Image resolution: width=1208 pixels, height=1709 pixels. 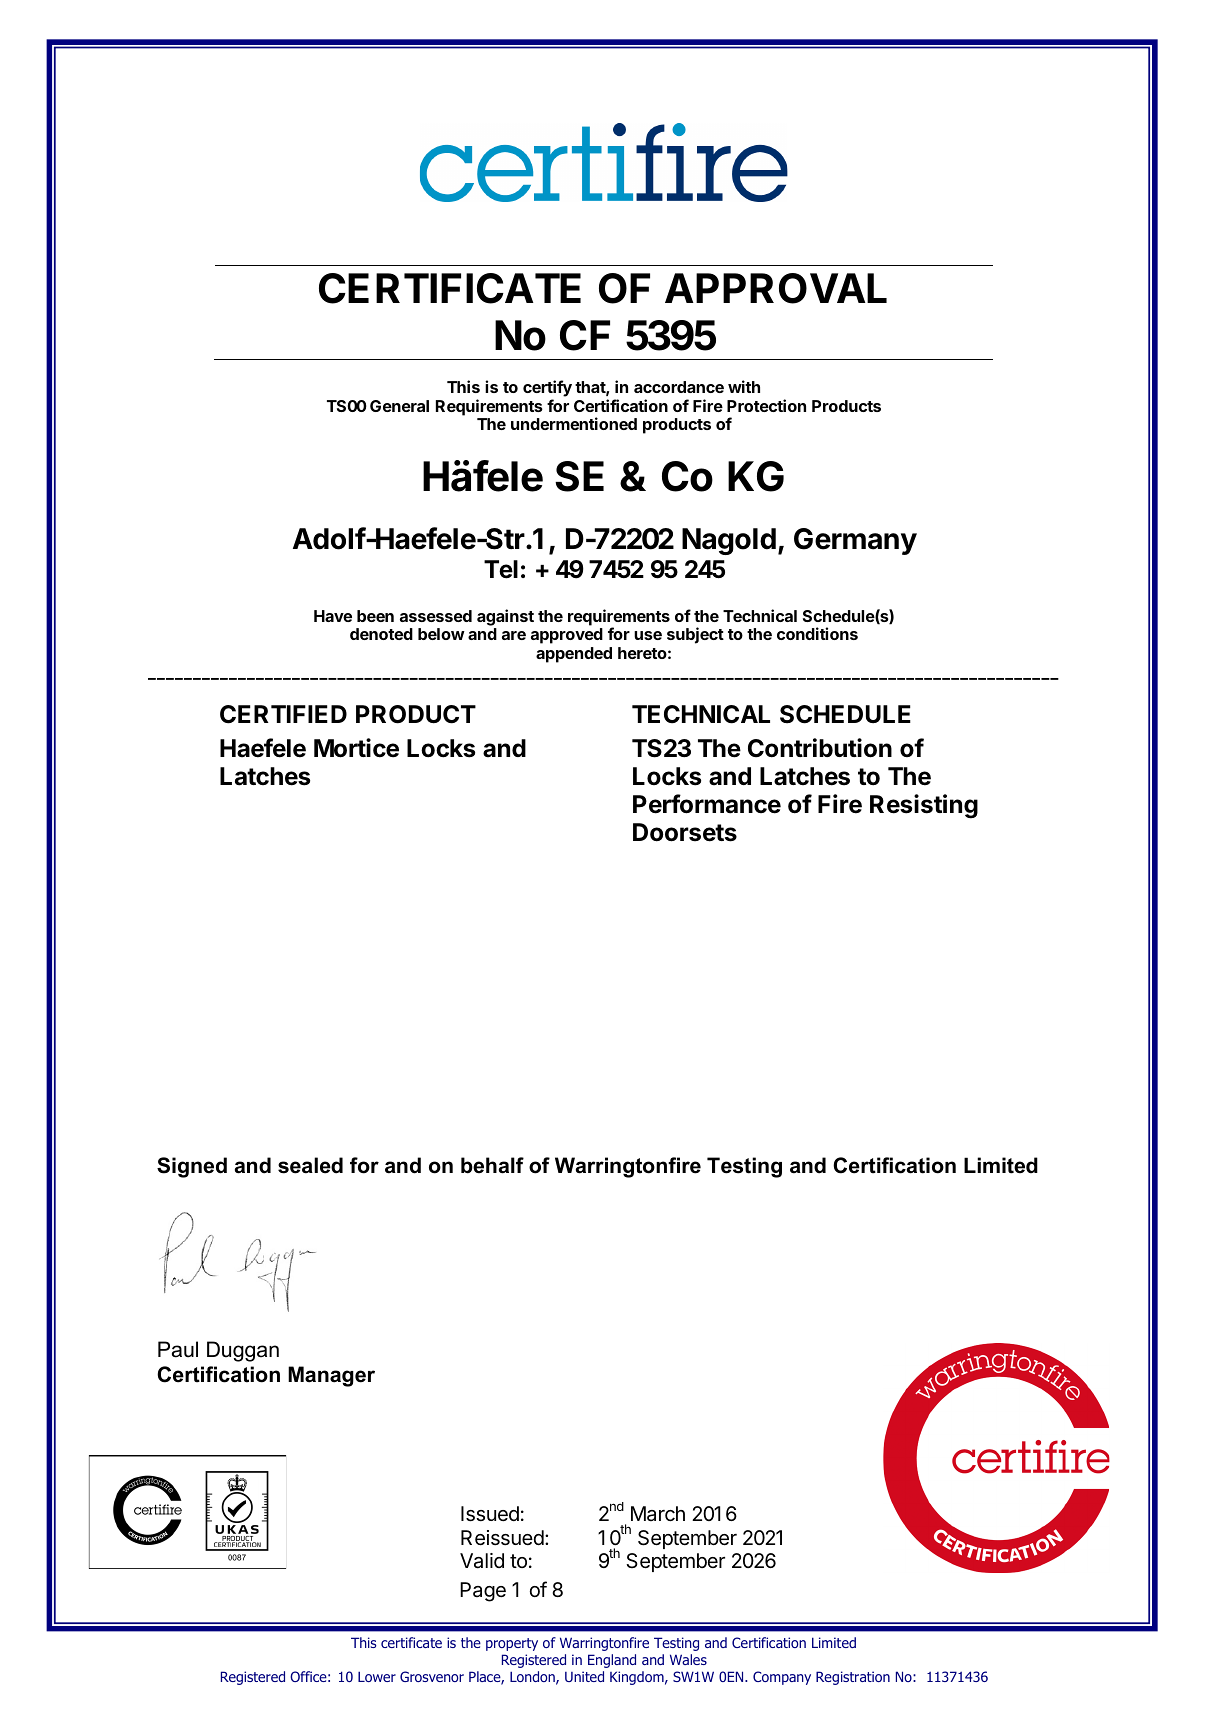 What do you see at coordinates (776, 288) in the image?
I see `APPROVAL` at bounding box center [776, 288].
